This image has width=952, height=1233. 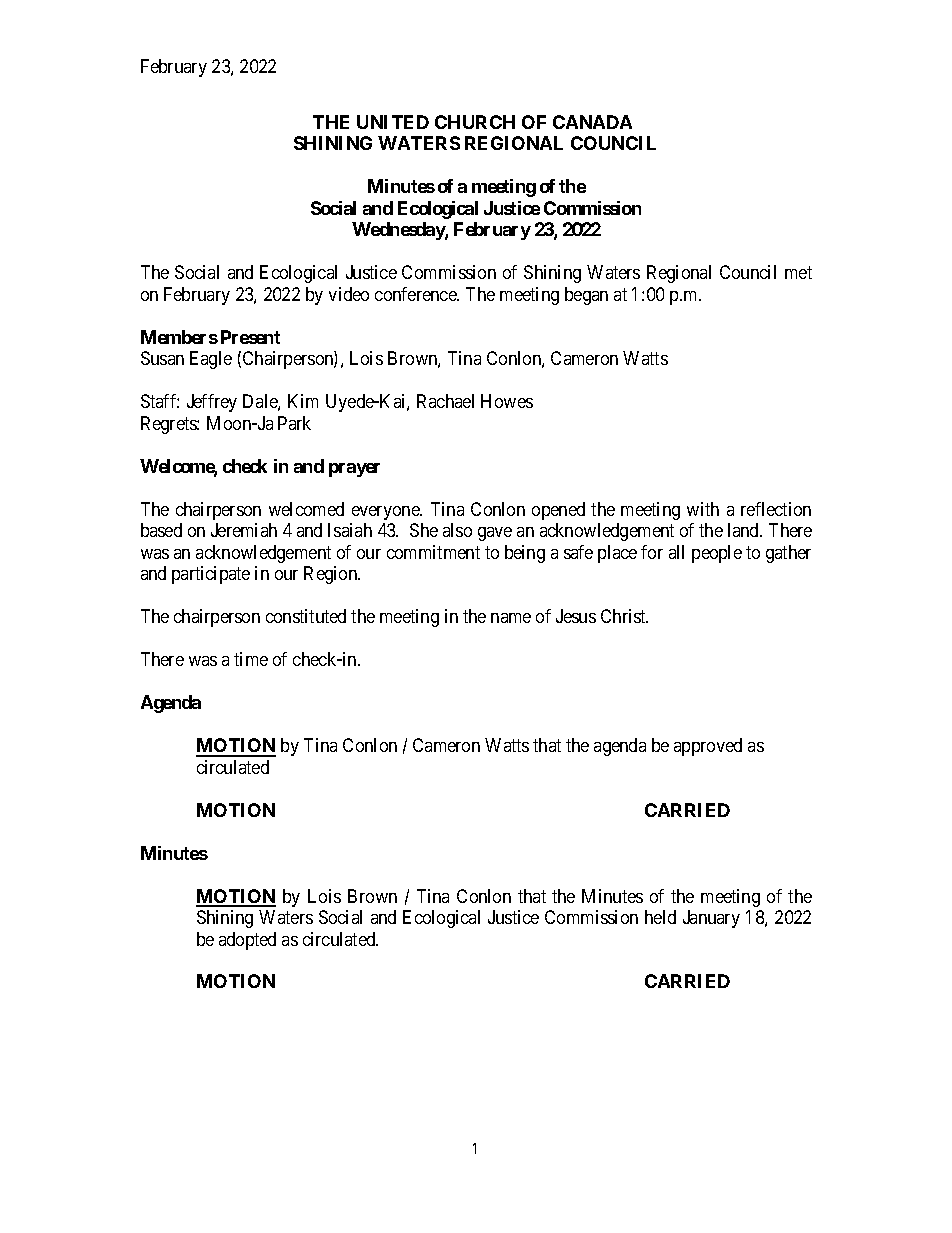 What do you see at coordinates (475, 122) in the image?
I see `CHURCH` at bounding box center [475, 122].
